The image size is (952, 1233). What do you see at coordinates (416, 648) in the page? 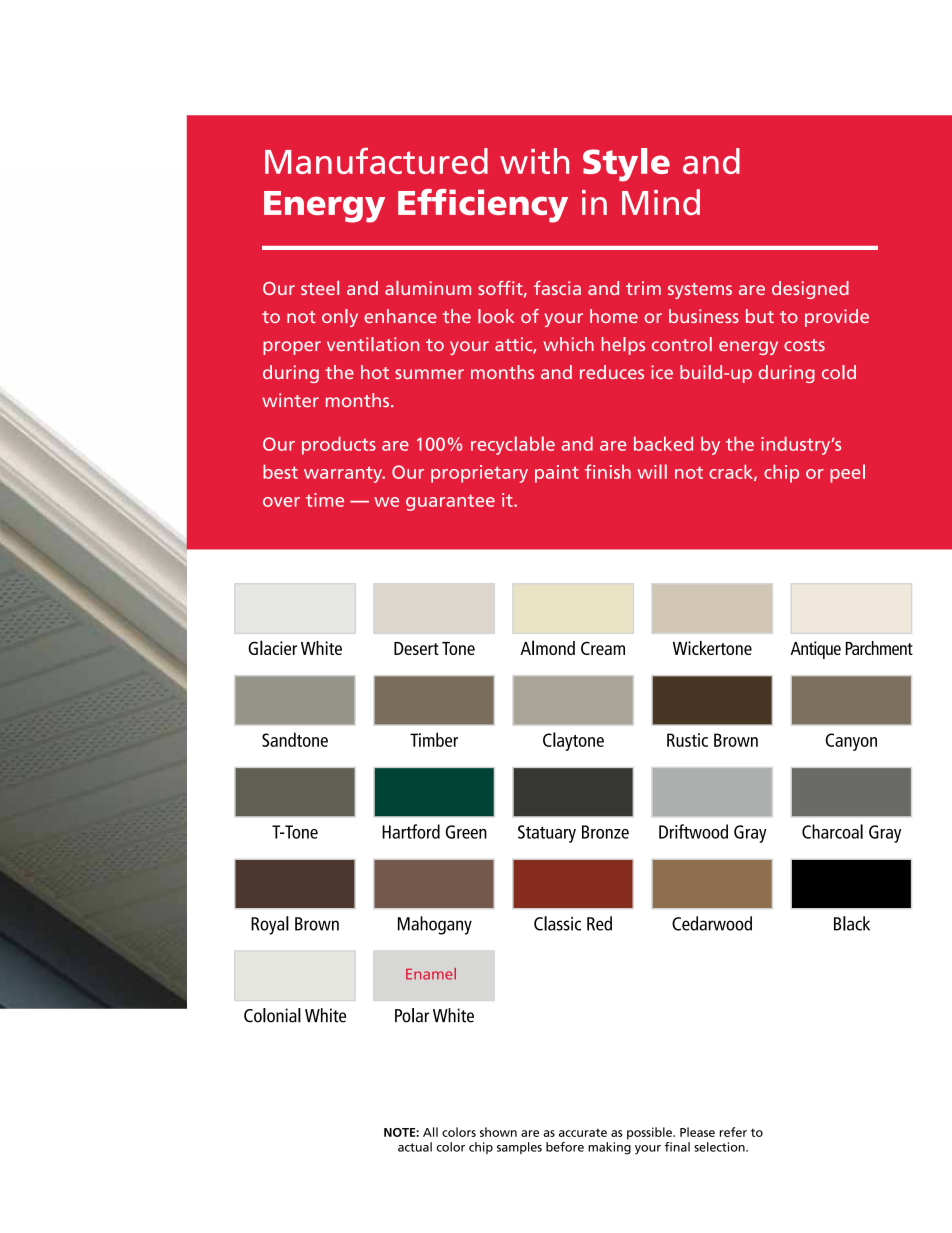
I see `Desert` at bounding box center [416, 648].
